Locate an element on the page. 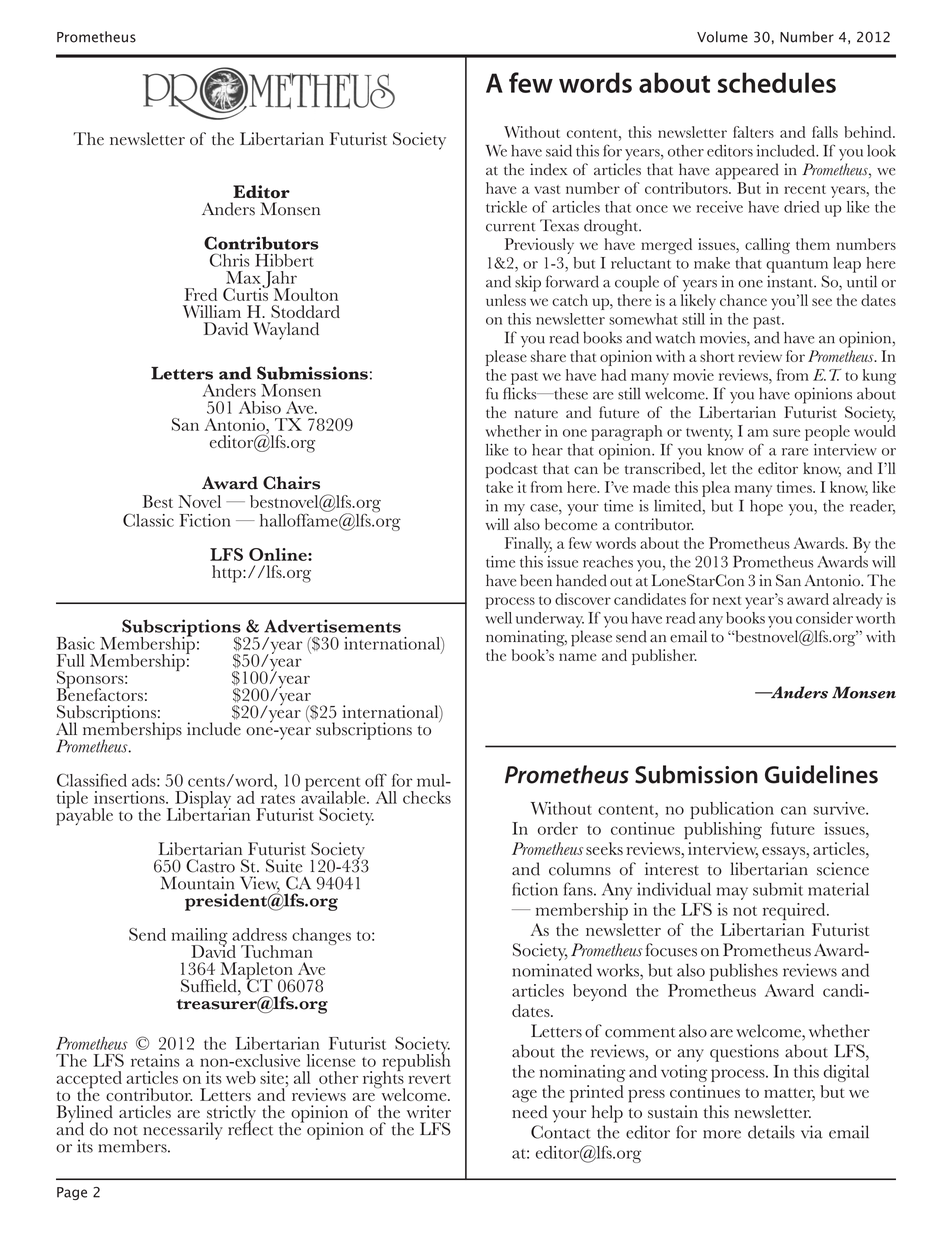  unless is located at coordinates (506, 300).
